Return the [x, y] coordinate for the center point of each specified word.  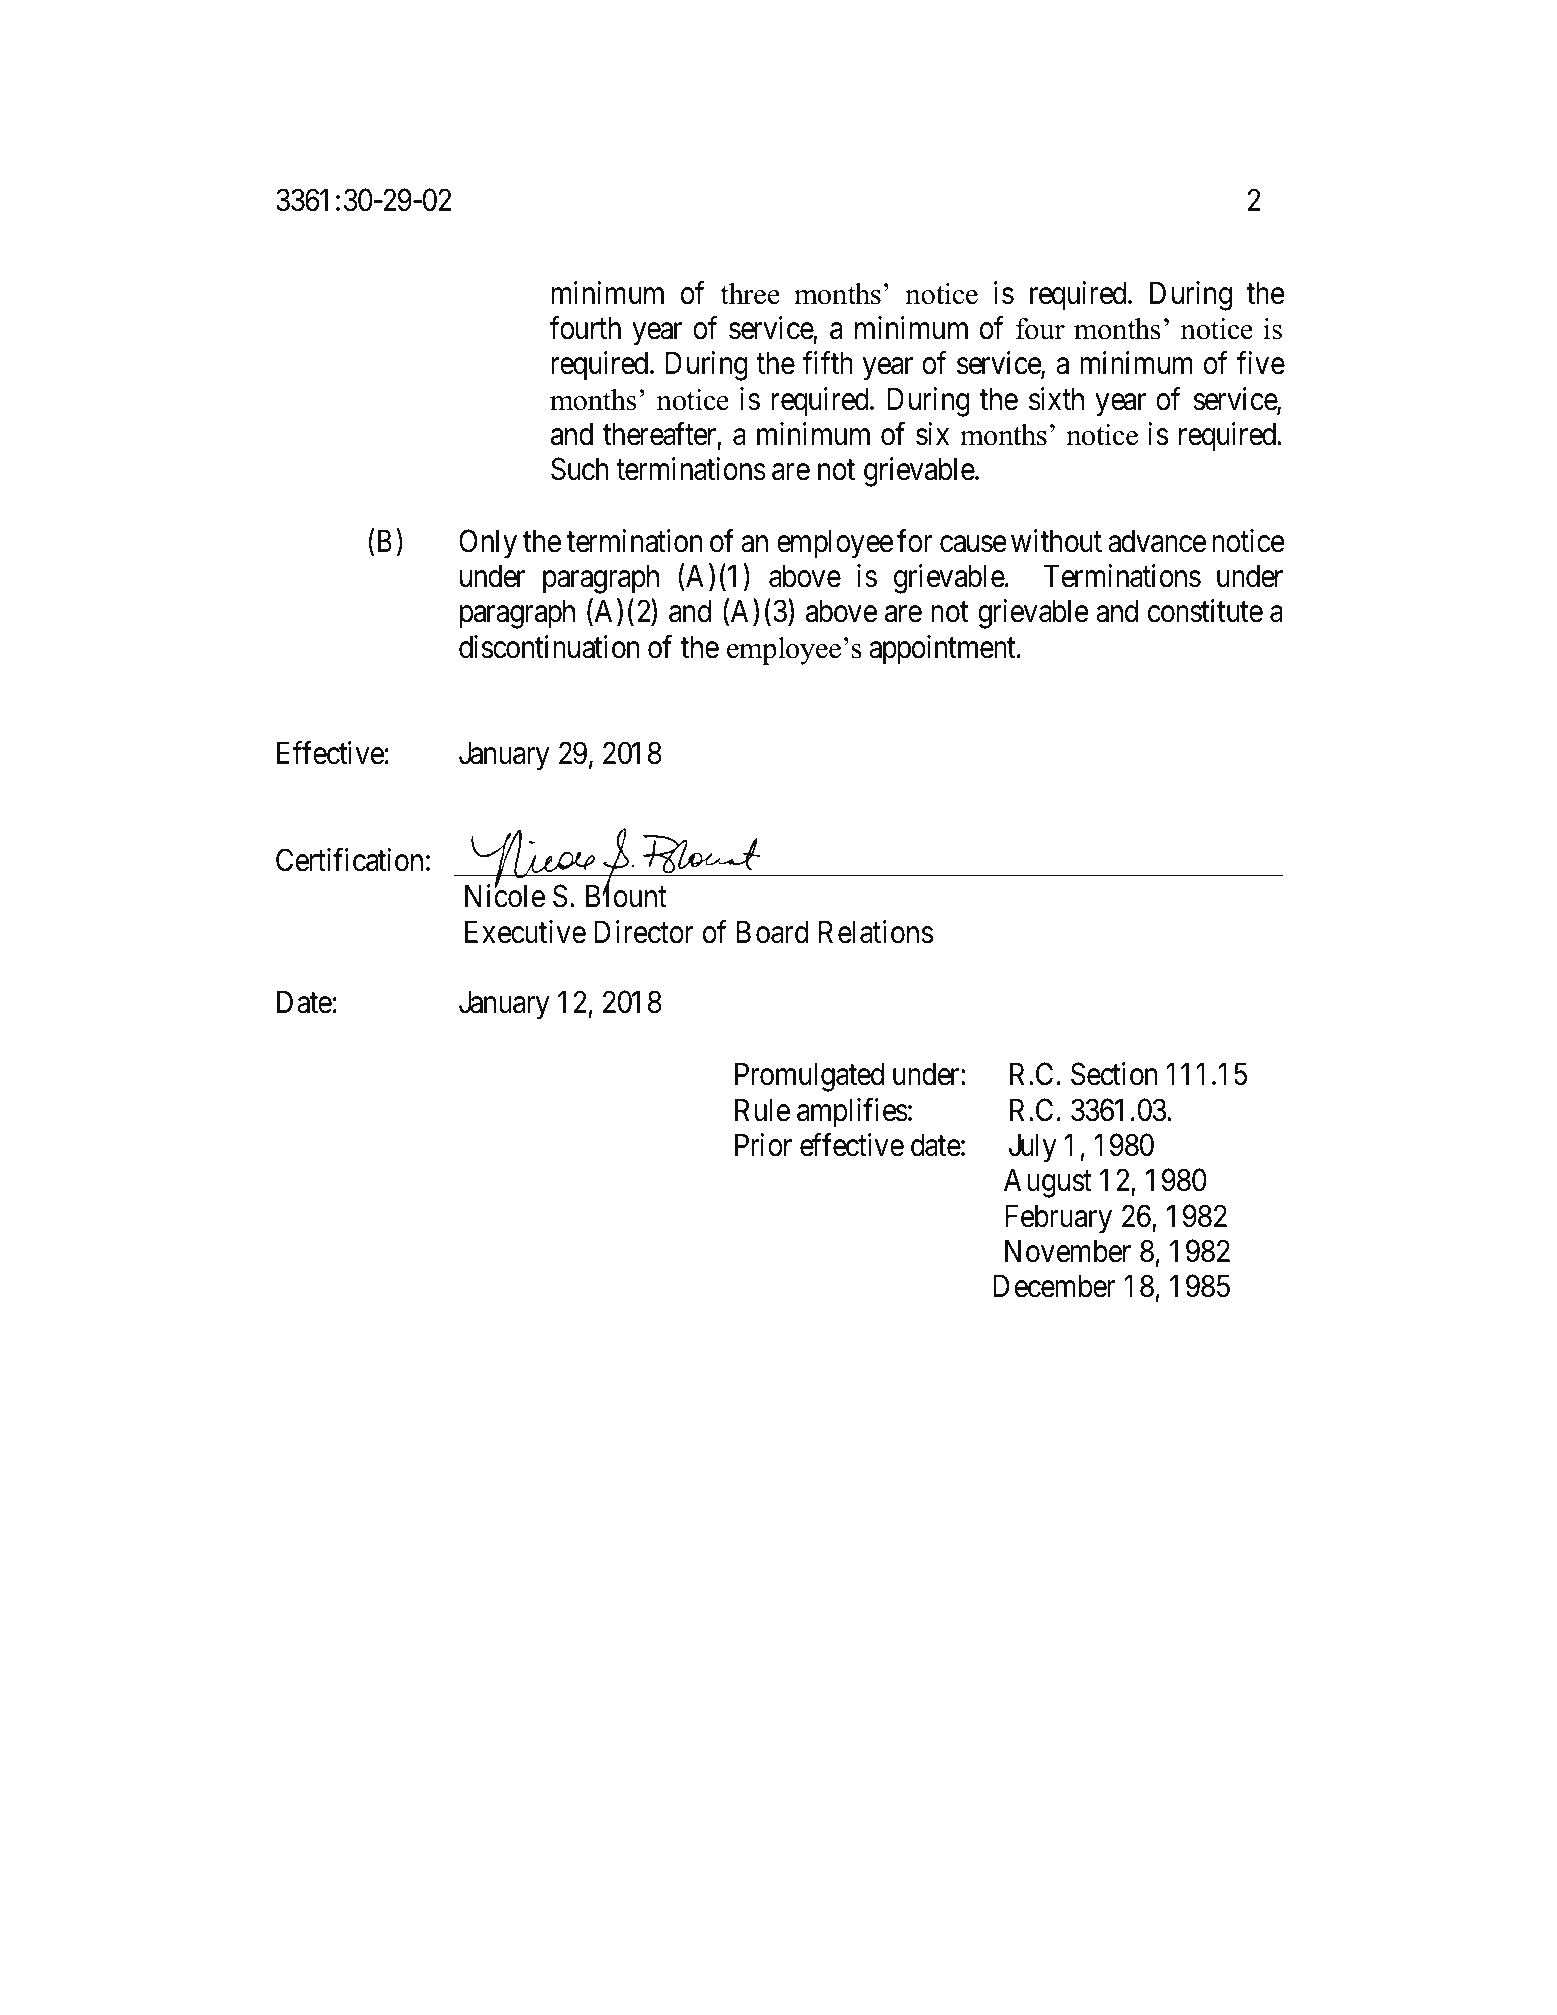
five [1261, 363]
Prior [763, 1145]
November [1068, 1251]
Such [579, 469]
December [1054, 1286]
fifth [828, 362]
